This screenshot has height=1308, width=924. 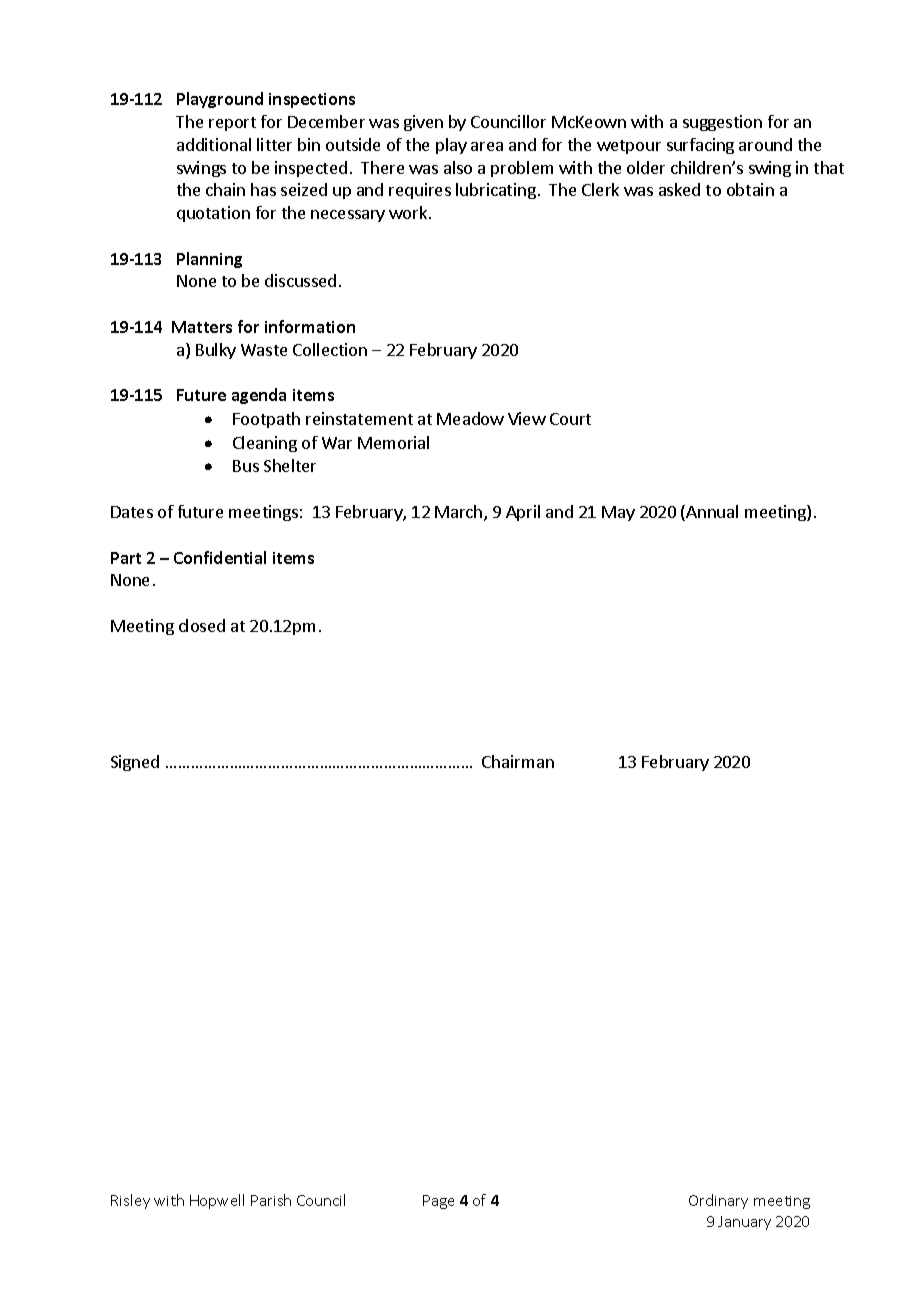 What do you see at coordinates (765, 144) in the screenshot?
I see `around` at bounding box center [765, 144].
